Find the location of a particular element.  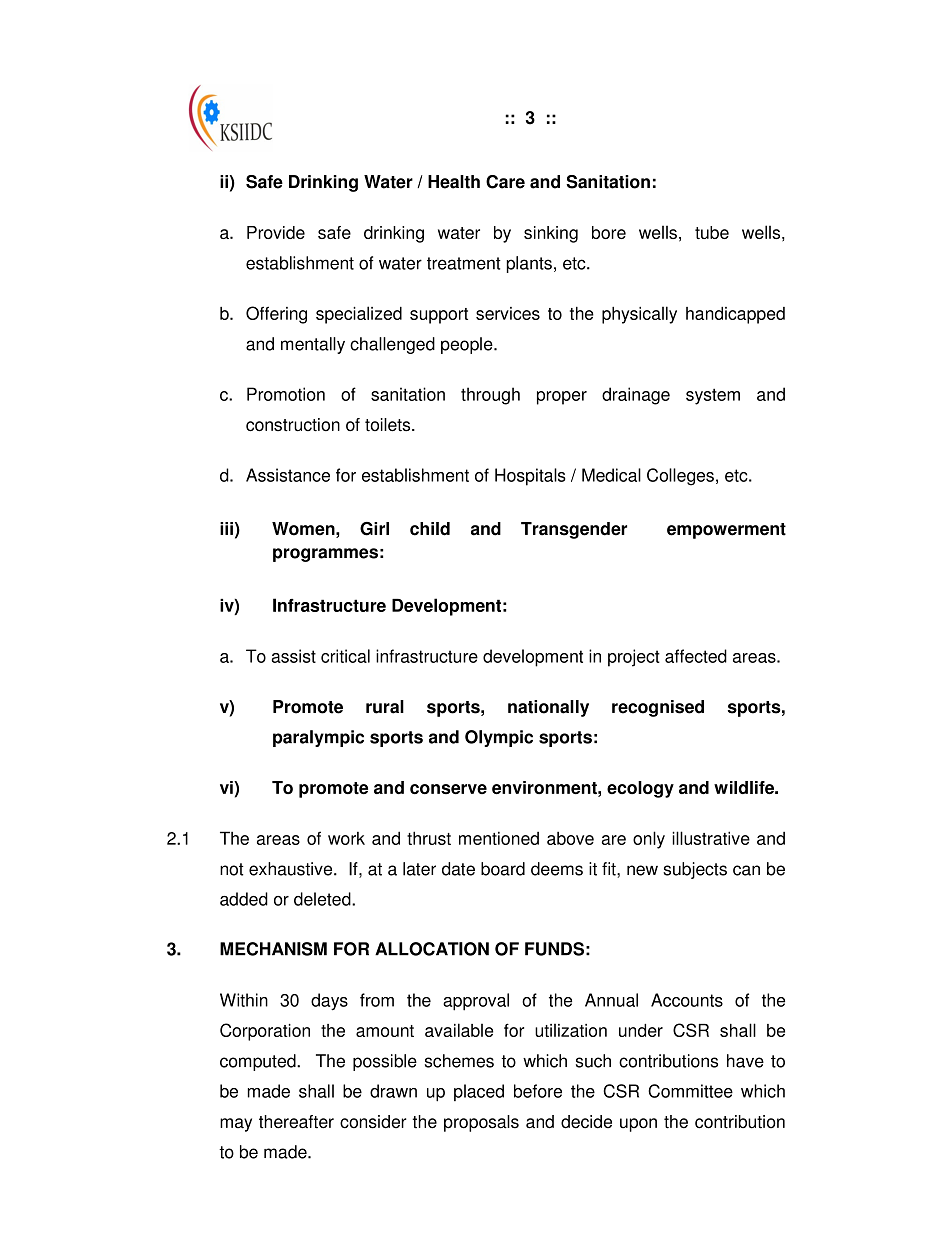

nationally is located at coordinates (548, 708).
